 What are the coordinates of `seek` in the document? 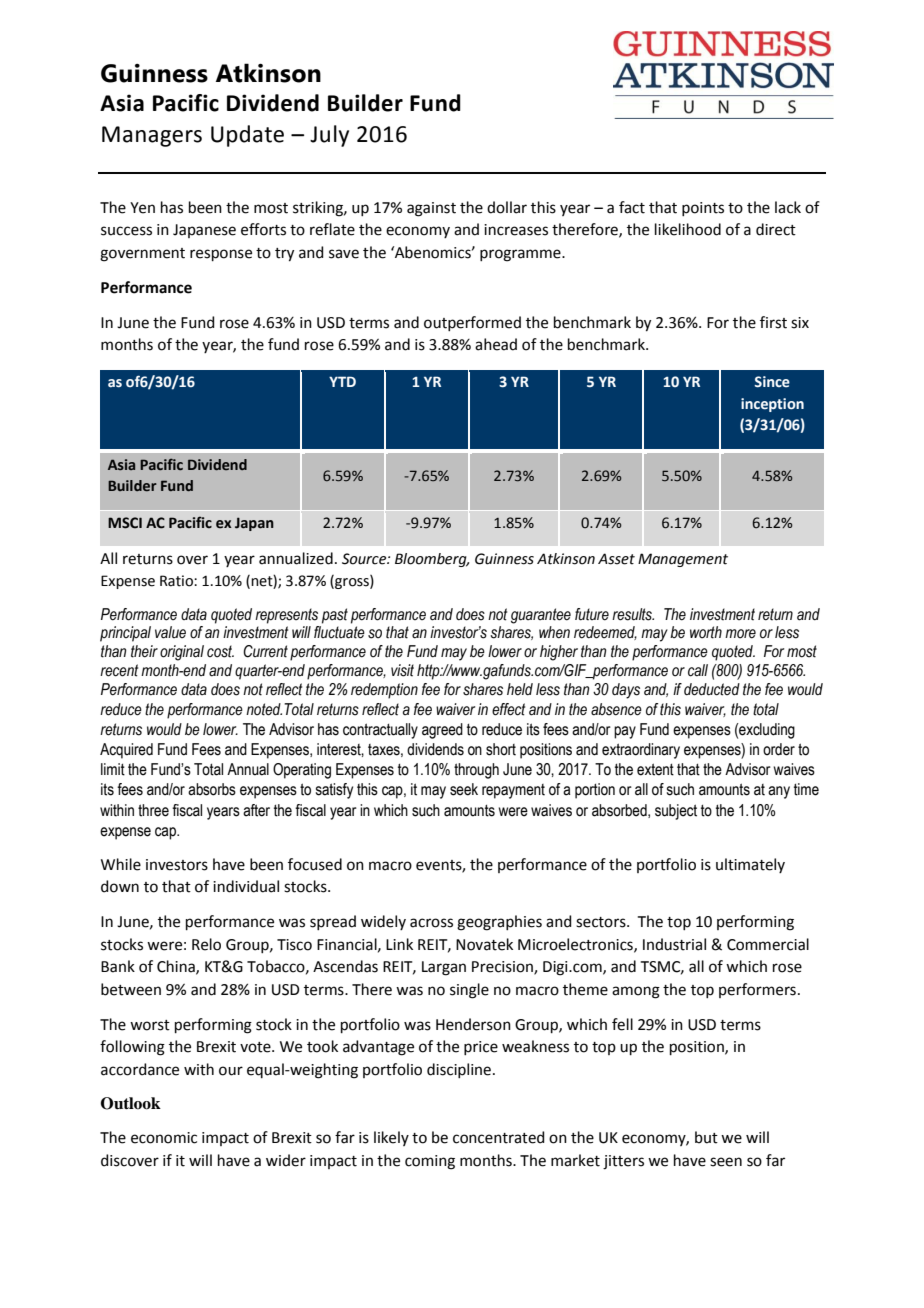 It's located at (464, 789).
